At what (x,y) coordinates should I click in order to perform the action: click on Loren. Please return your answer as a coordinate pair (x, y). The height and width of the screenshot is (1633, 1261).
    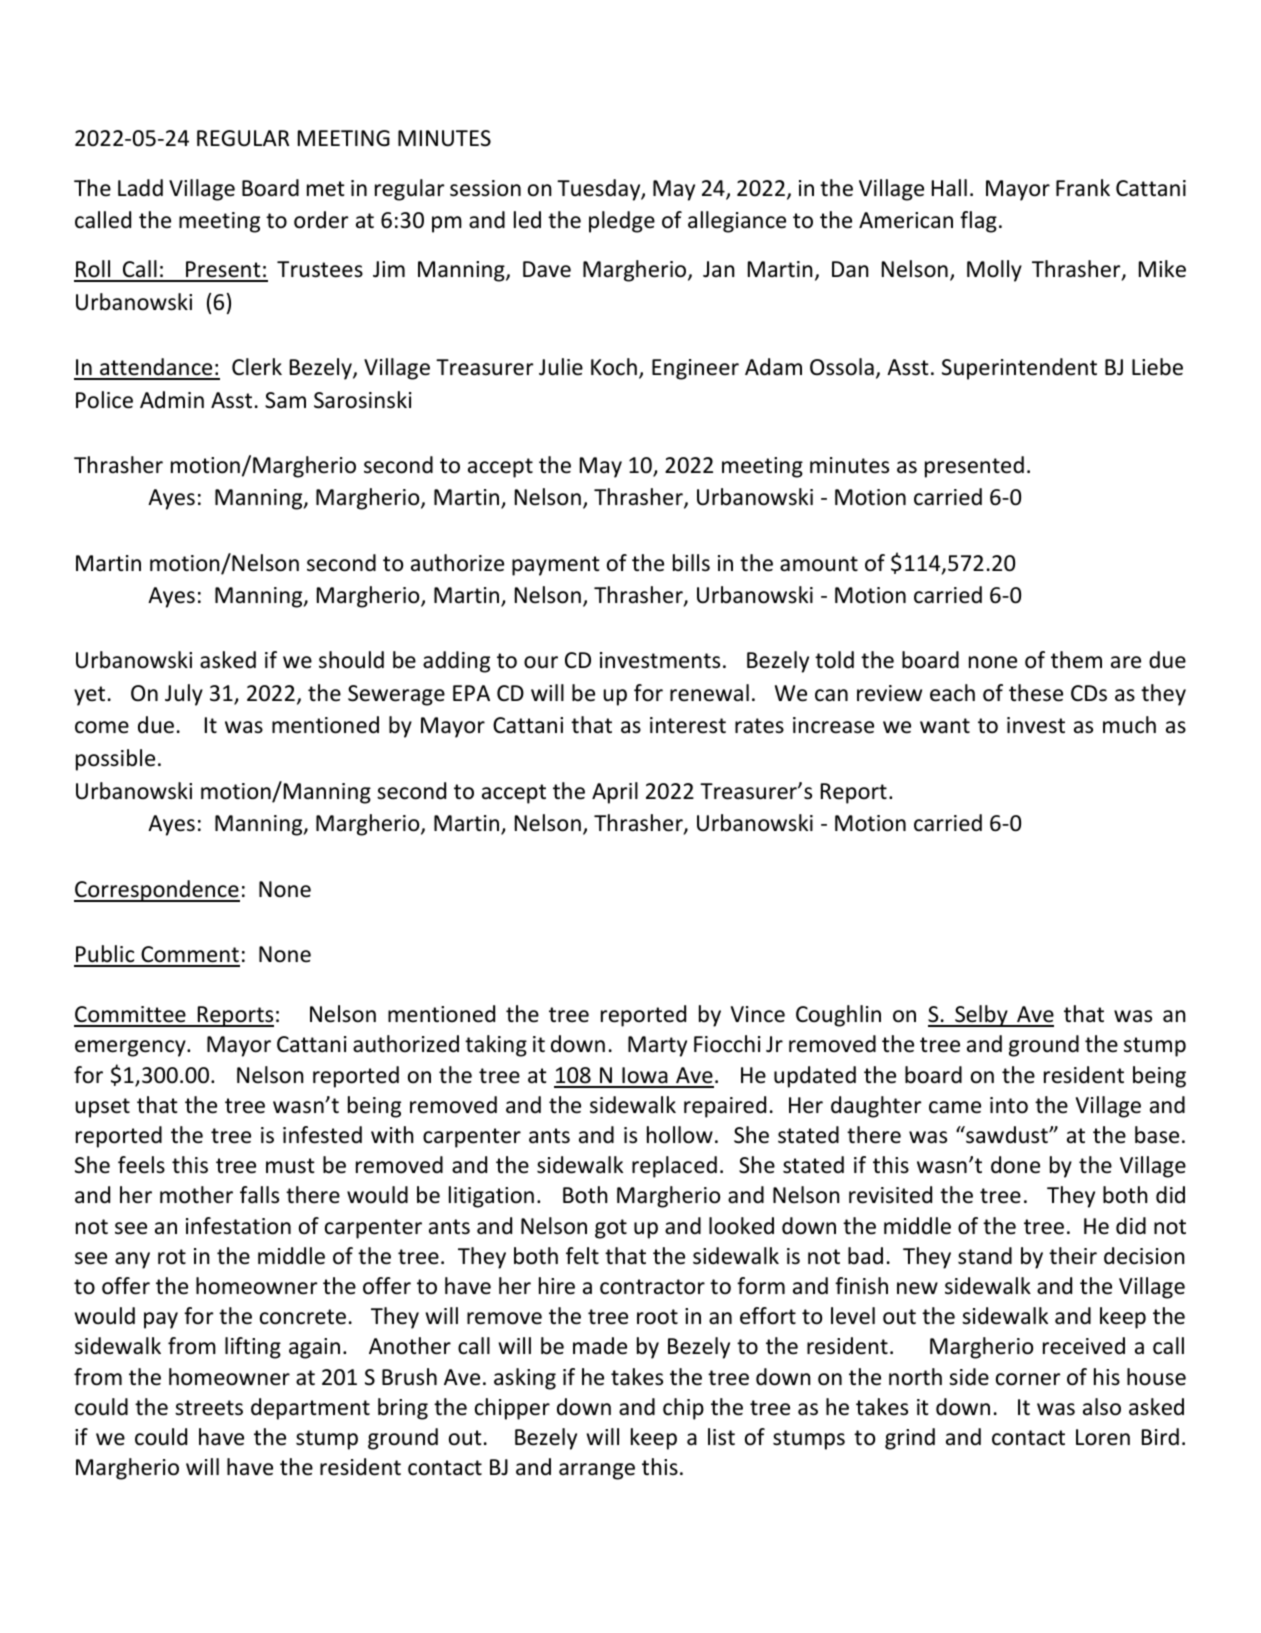
    Looking at the image, I should click on (1103, 1437).
